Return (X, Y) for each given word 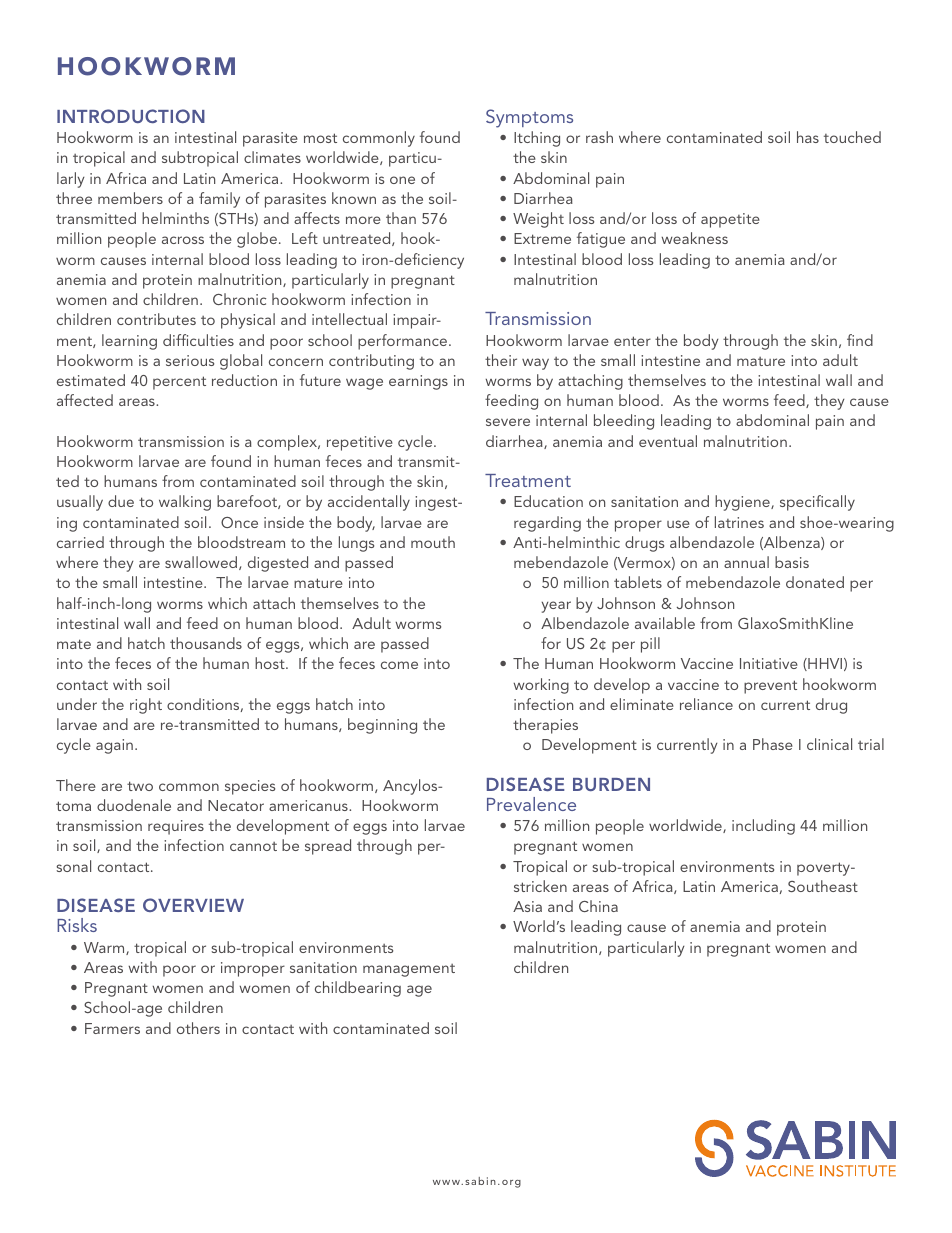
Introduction (131, 116)
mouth (433, 542)
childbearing (358, 989)
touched (852, 137)
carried (80, 542)
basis (792, 562)
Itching (537, 139)
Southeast (823, 886)
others (198, 1028)
